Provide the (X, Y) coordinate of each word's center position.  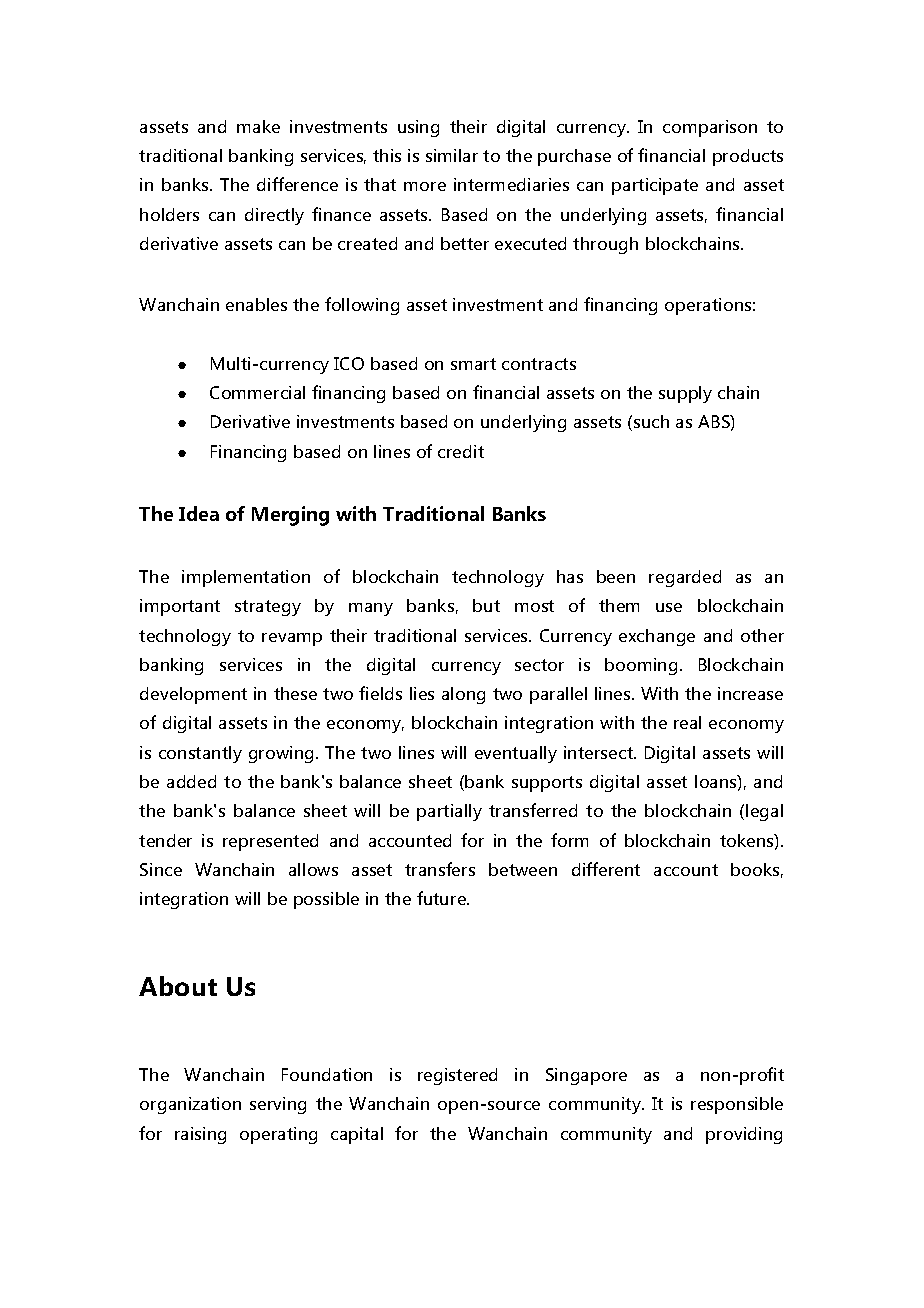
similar (452, 155)
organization (190, 1105)
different (606, 869)
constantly (200, 754)
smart (473, 364)
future (442, 898)
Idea (199, 513)
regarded (685, 578)
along (463, 695)
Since (161, 869)
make (258, 126)
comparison (710, 128)
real (687, 722)
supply (685, 394)
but (486, 605)
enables (256, 304)
